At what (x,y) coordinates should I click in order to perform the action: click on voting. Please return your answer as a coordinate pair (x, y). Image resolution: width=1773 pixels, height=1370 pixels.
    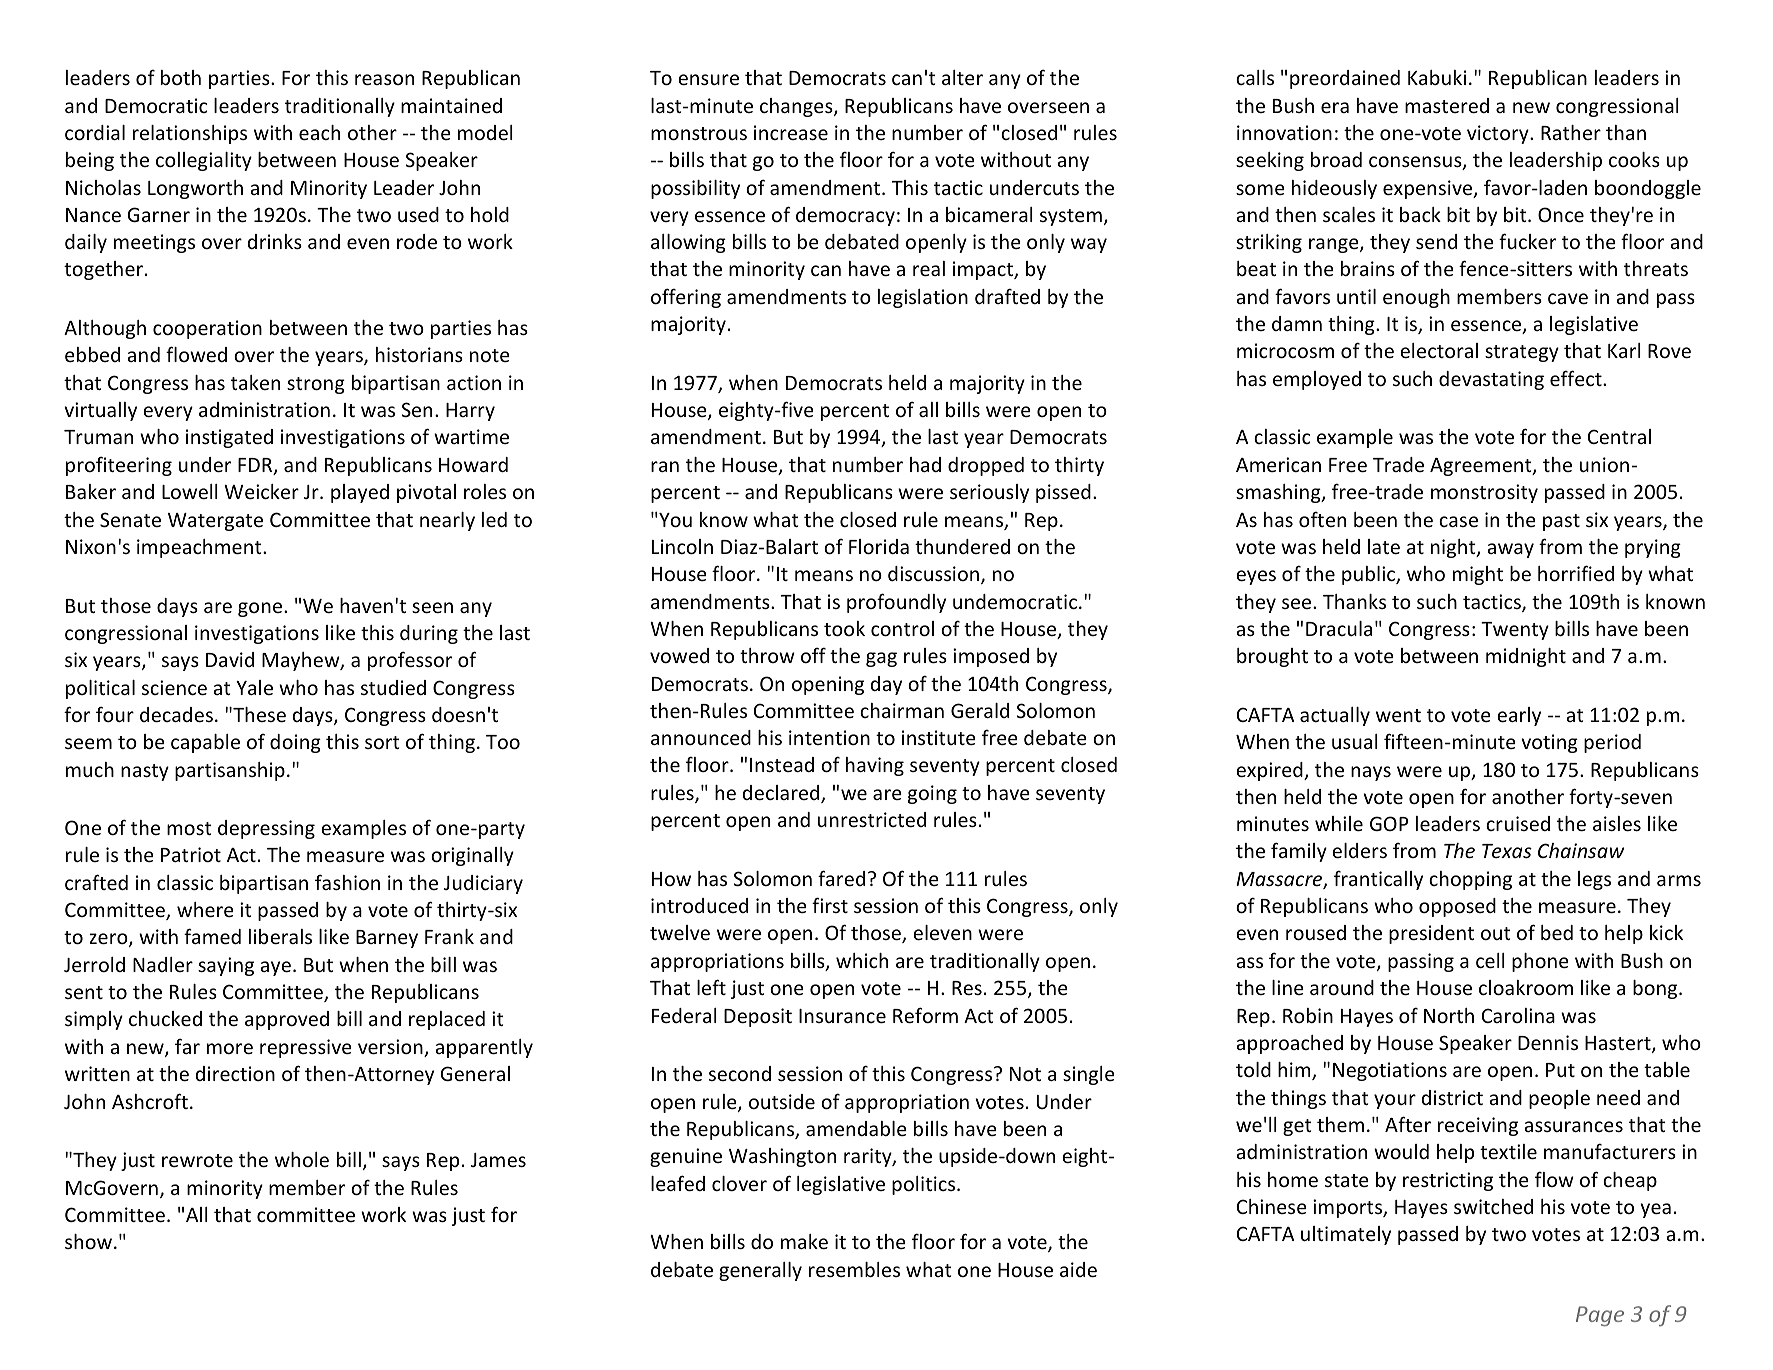
    Looking at the image, I should click on (1549, 743).
